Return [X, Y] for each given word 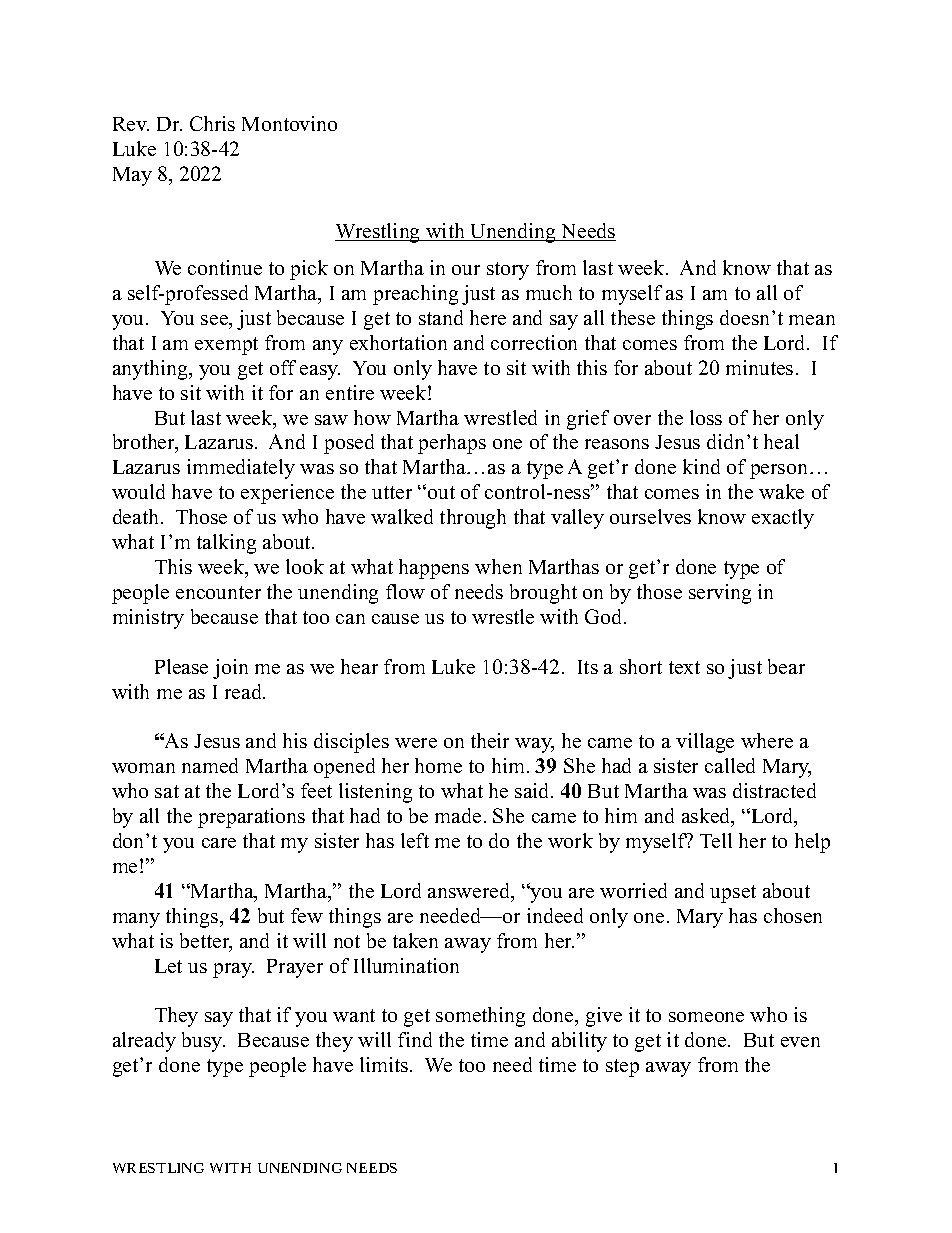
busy [203, 1042]
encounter [218, 592]
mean [812, 320]
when [498, 566]
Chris [212, 123]
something [480, 1017]
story [508, 271]
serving [720, 594]
